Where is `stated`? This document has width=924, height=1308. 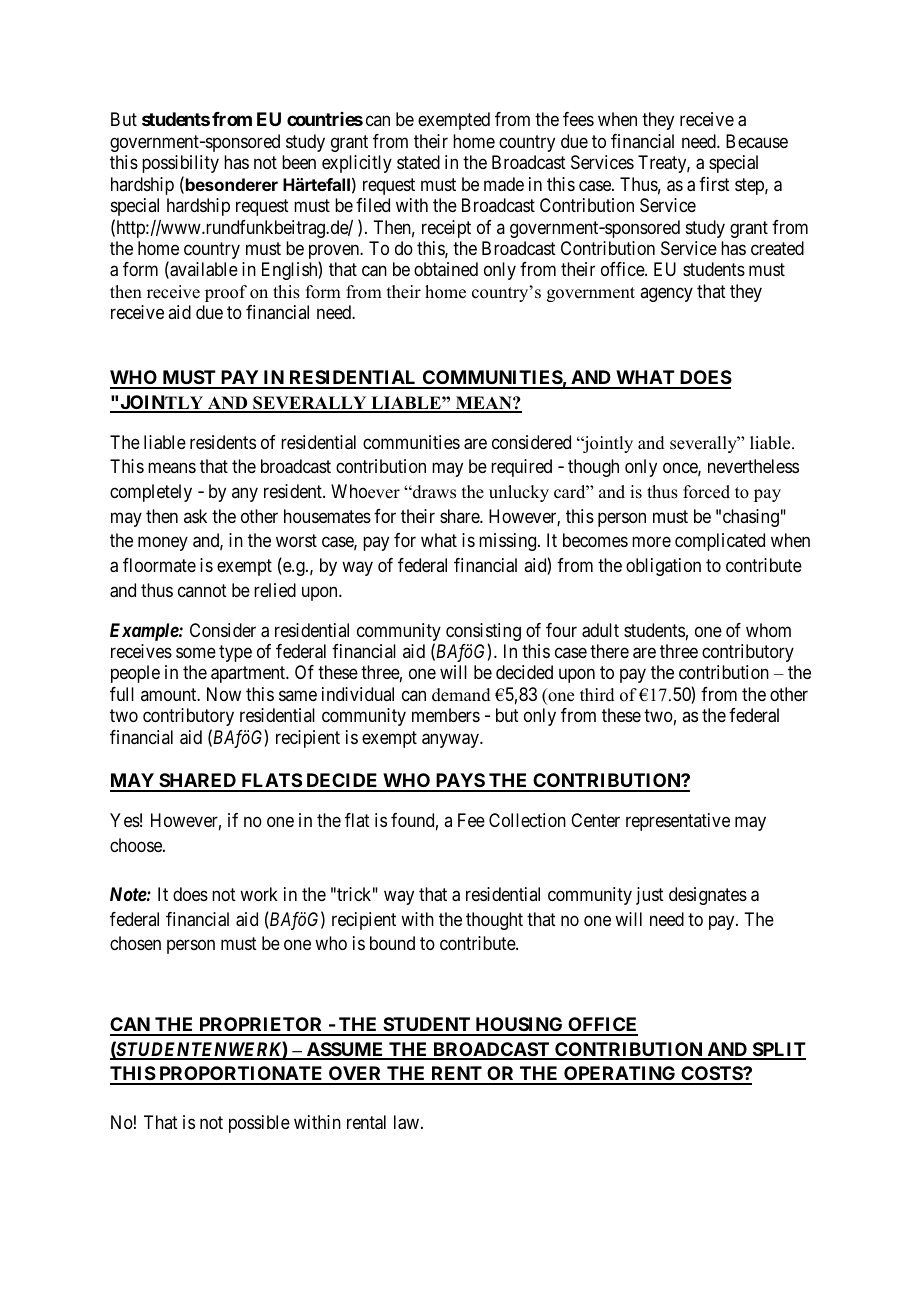 stated is located at coordinates (418, 162).
